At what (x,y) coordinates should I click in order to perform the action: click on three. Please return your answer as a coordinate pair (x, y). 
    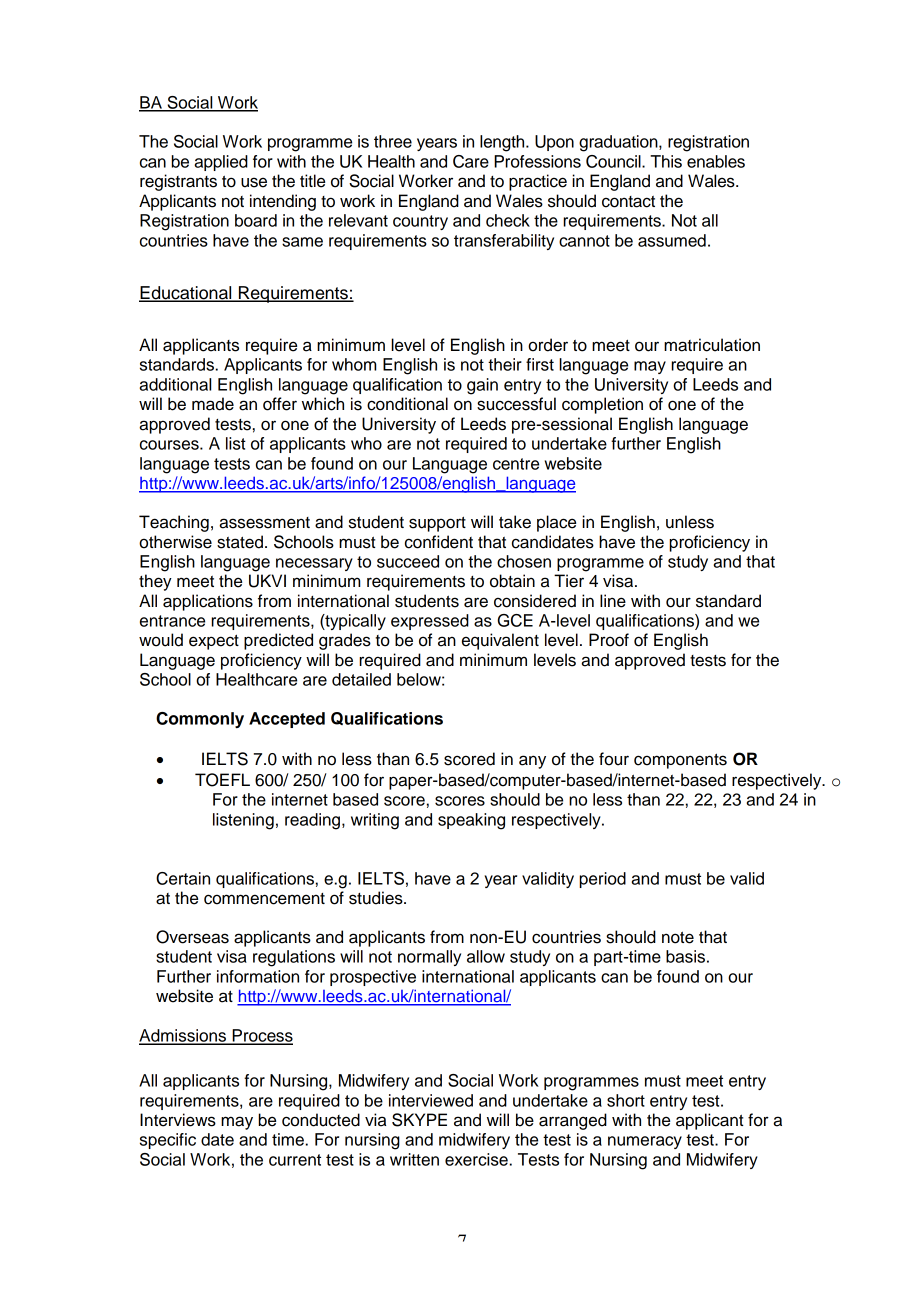
    Looking at the image, I should click on (393, 141).
